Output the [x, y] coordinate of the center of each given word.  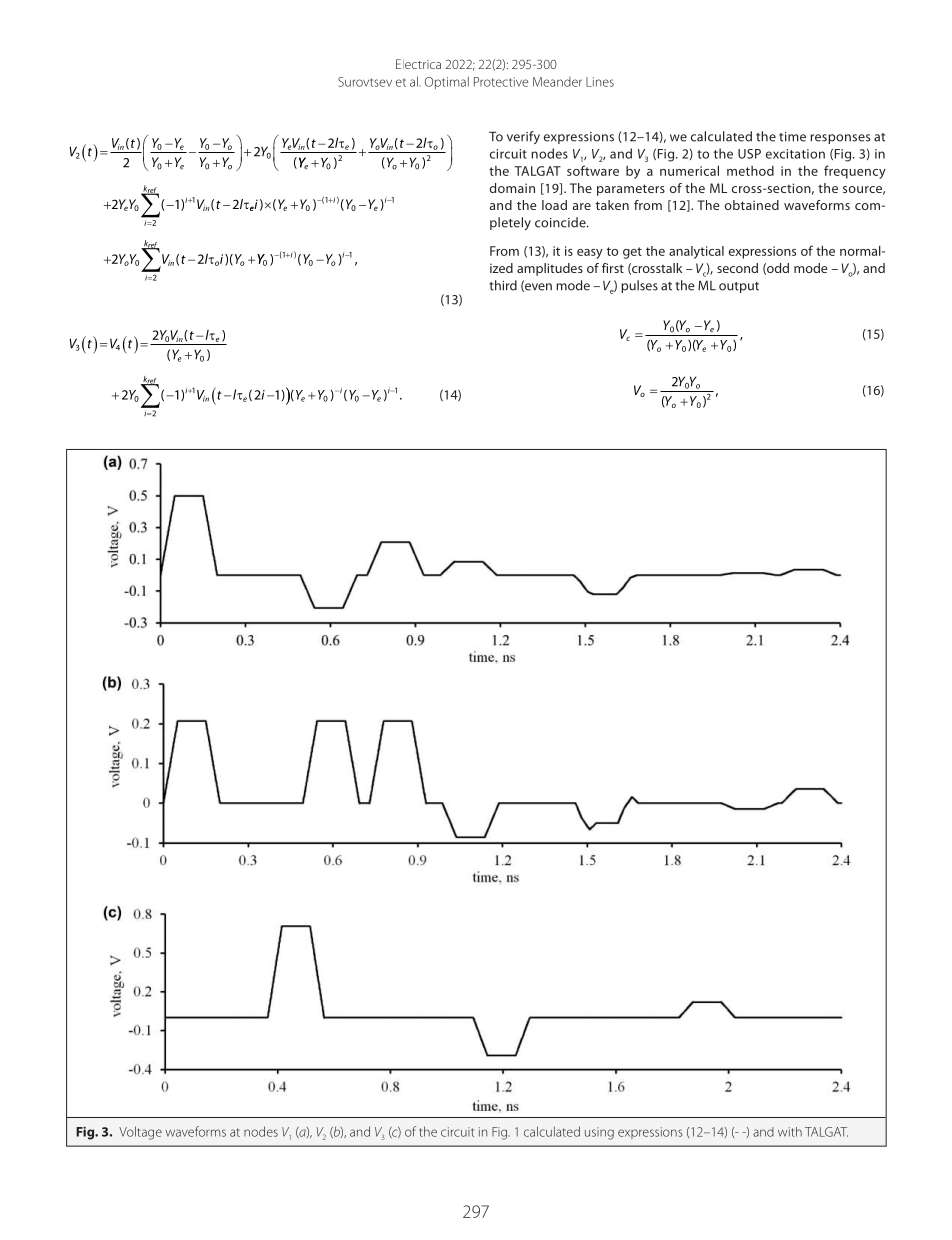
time [792, 137]
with [790, 1132]
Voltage [140, 1133]
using [599, 1133]
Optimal [447, 82]
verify [523, 137]
